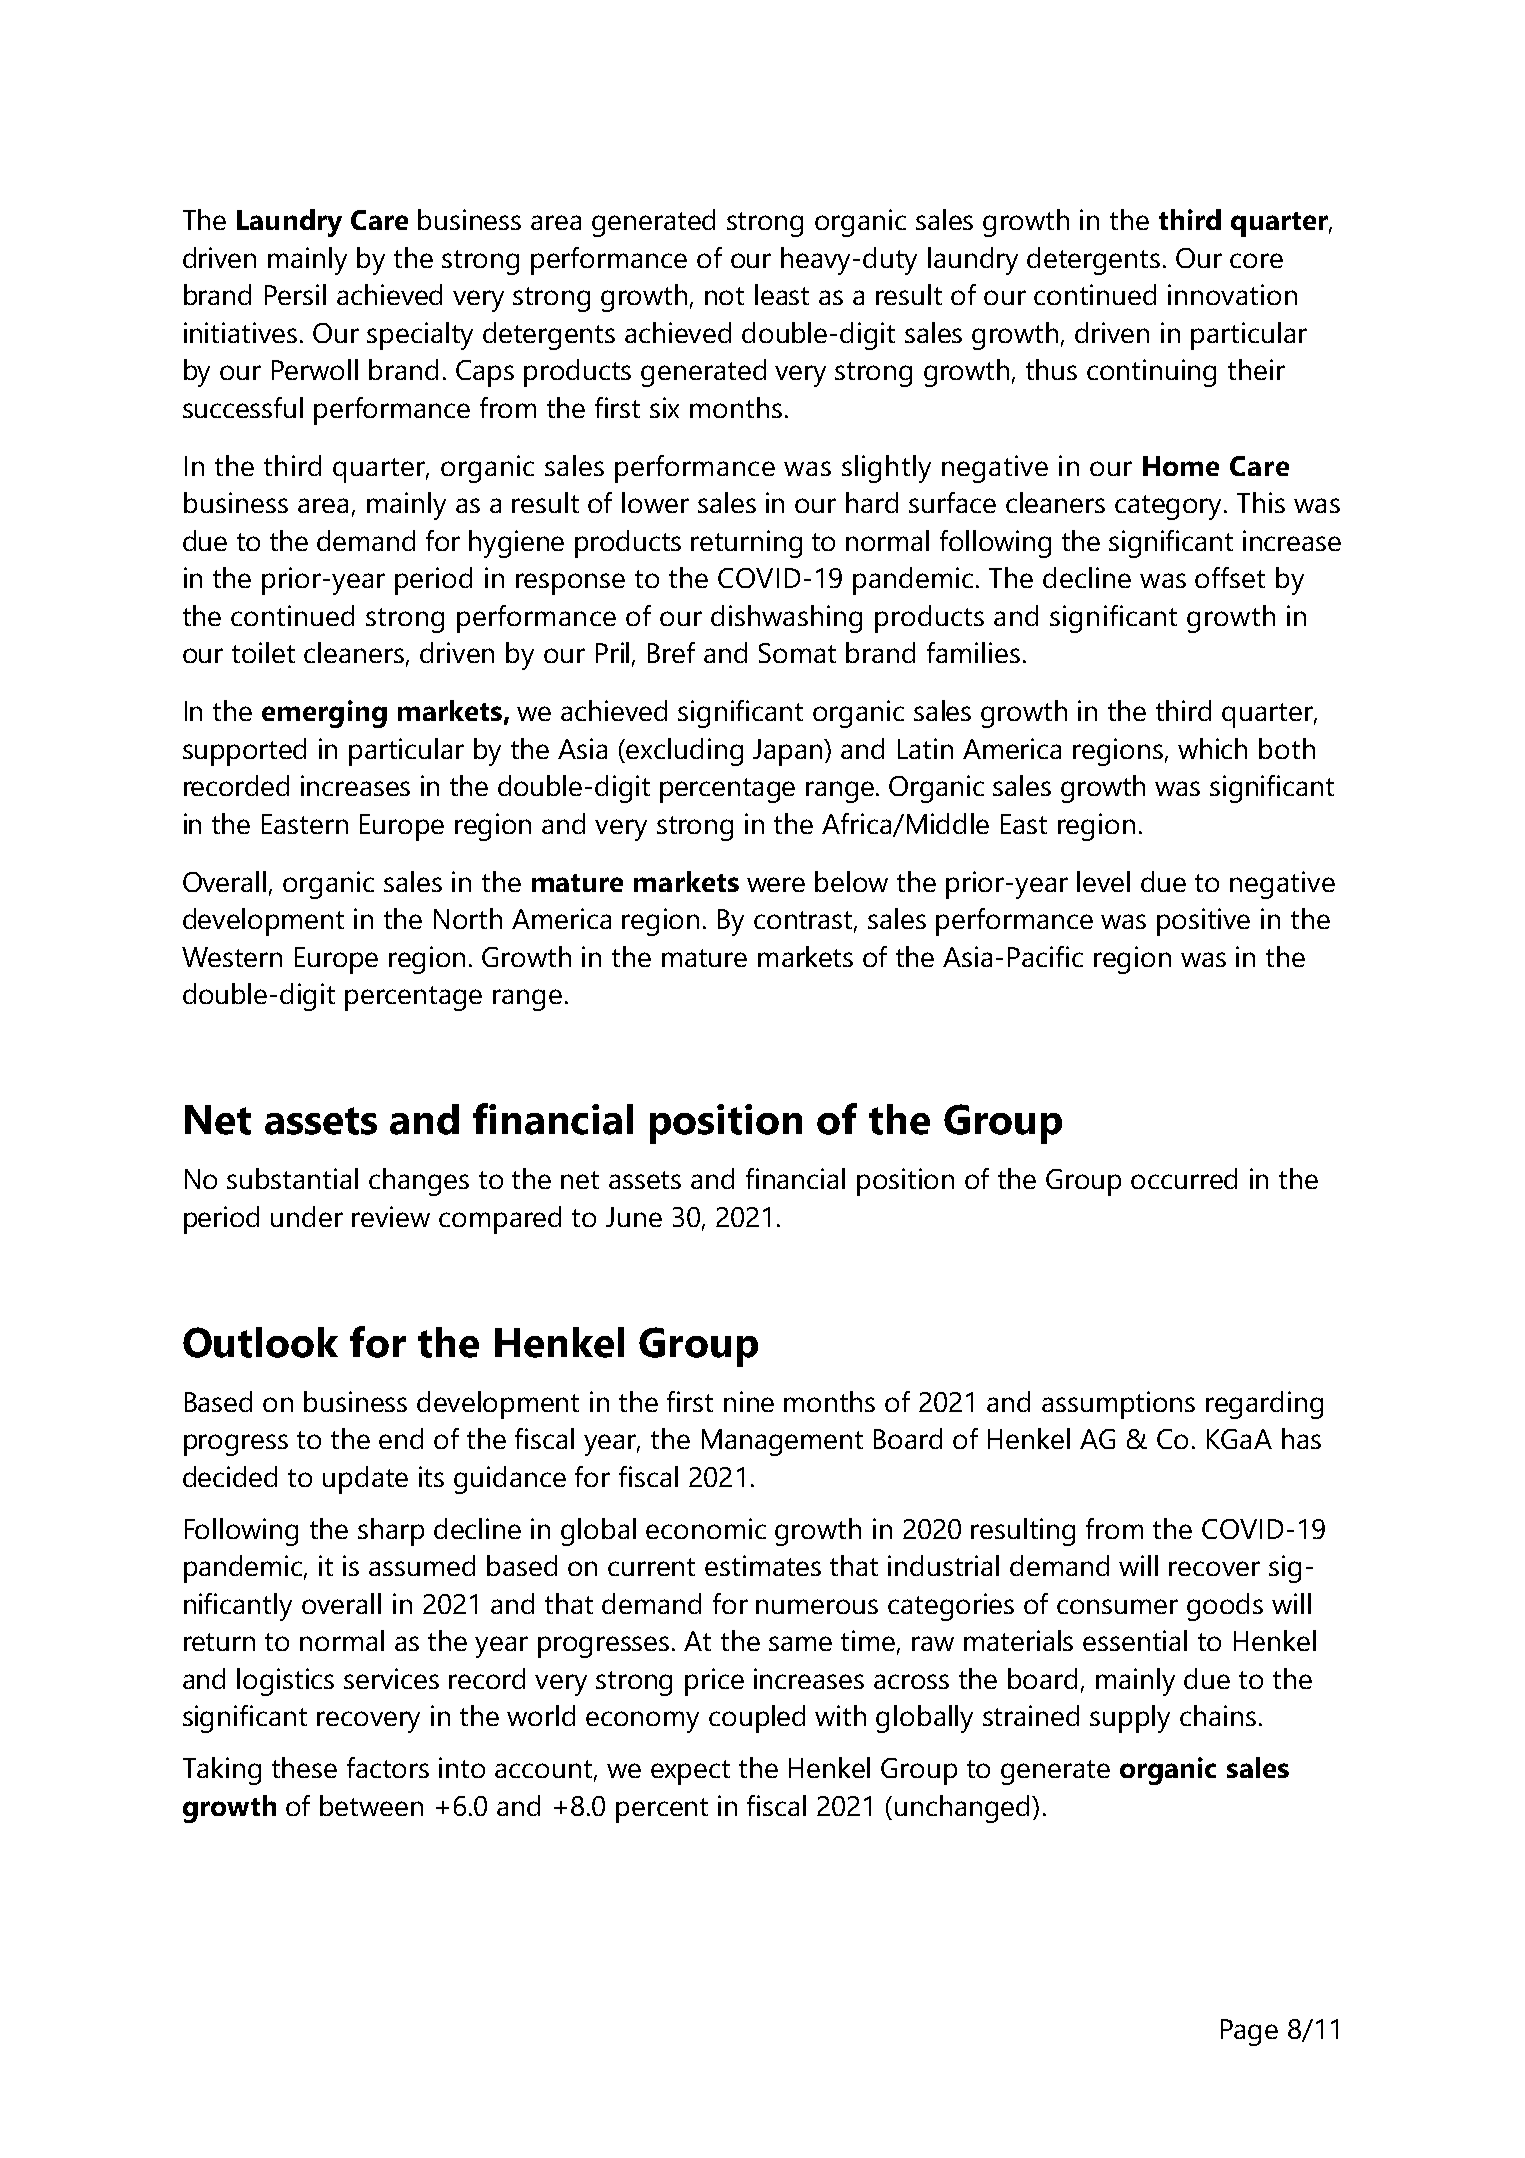 This page has height=2158, width=1525. What do you see at coordinates (776, 884) in the page?
I see `were` at bounding box center [776, 884].
